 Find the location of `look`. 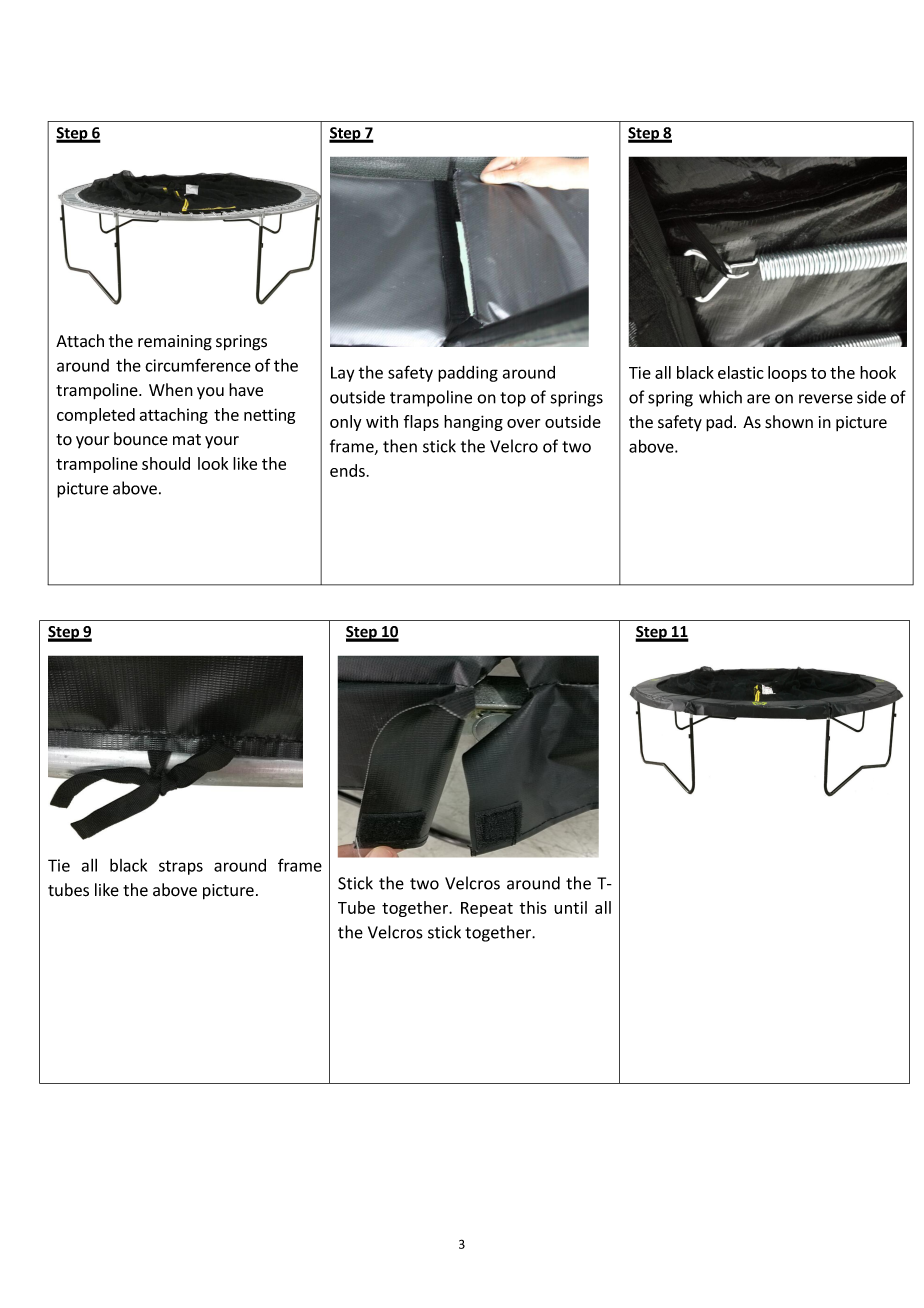

look is located at coordinates (213, 463).
